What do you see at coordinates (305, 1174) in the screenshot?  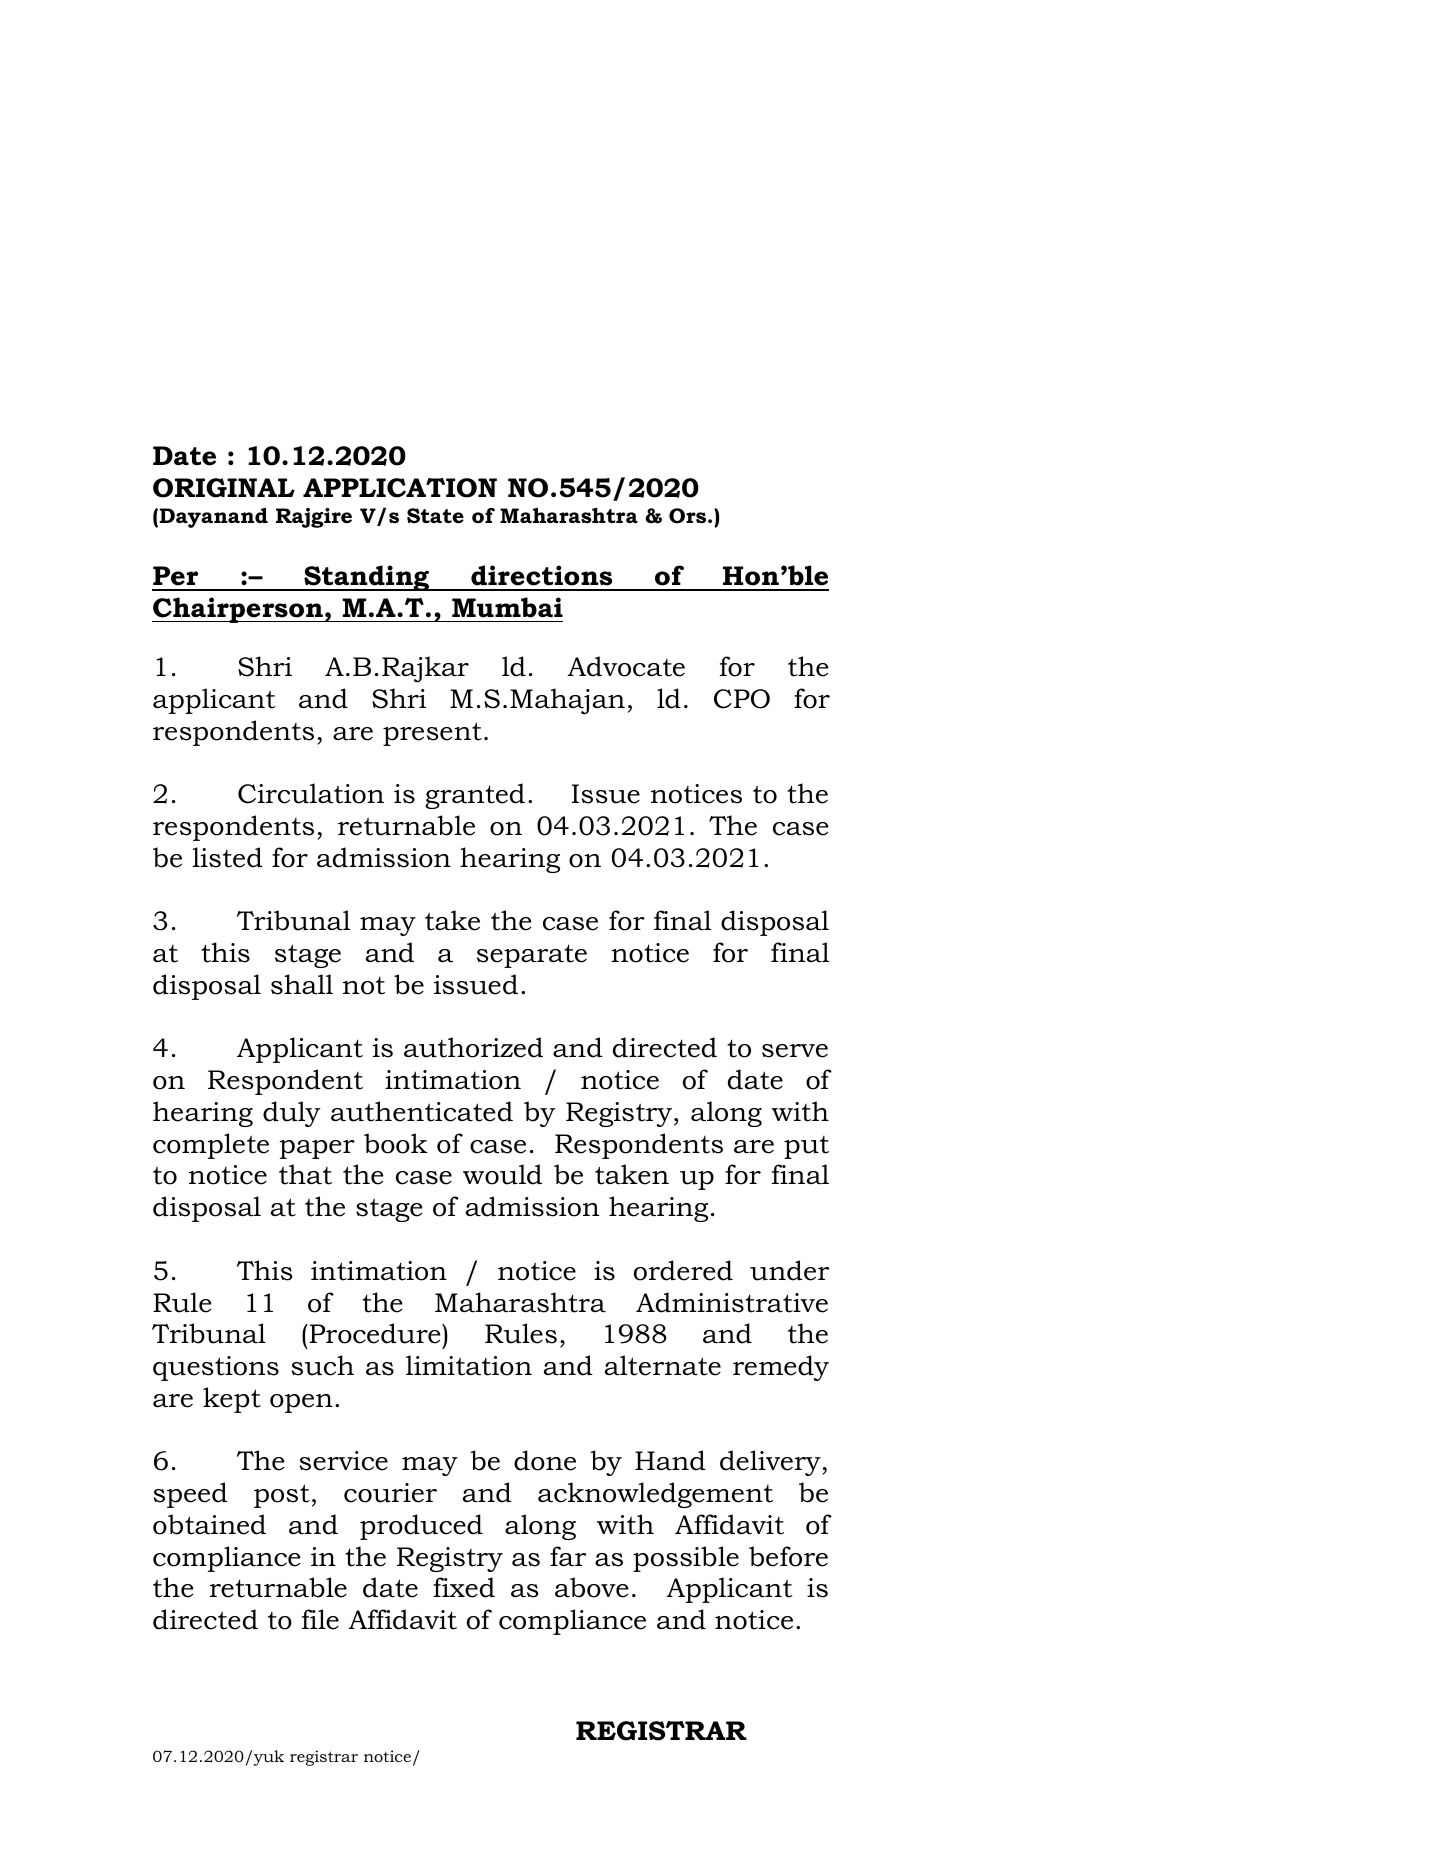 I see `that` at bounding box center [305, 1174].
